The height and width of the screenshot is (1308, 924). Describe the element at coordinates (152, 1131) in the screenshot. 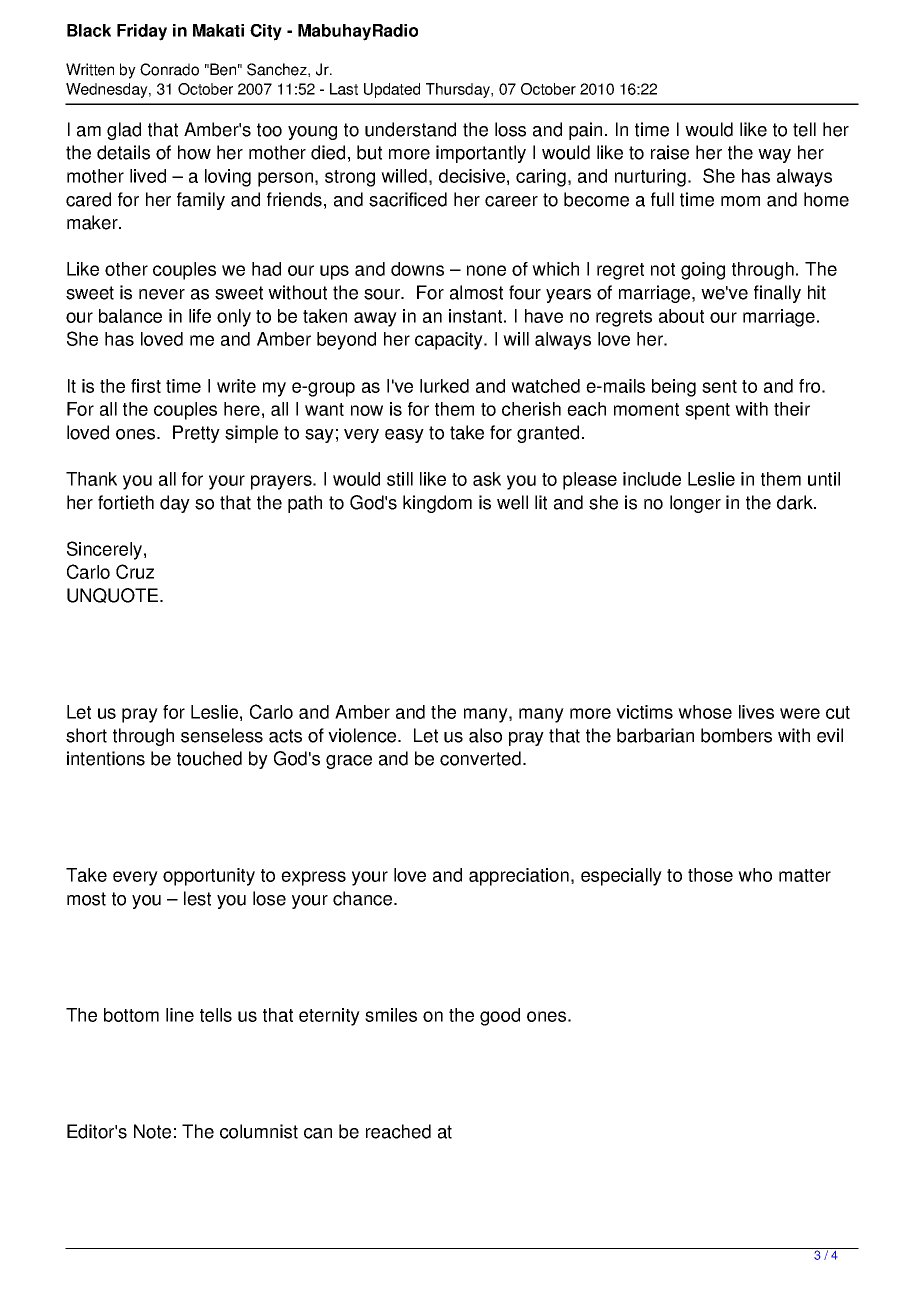

I see `Note` at that location.
